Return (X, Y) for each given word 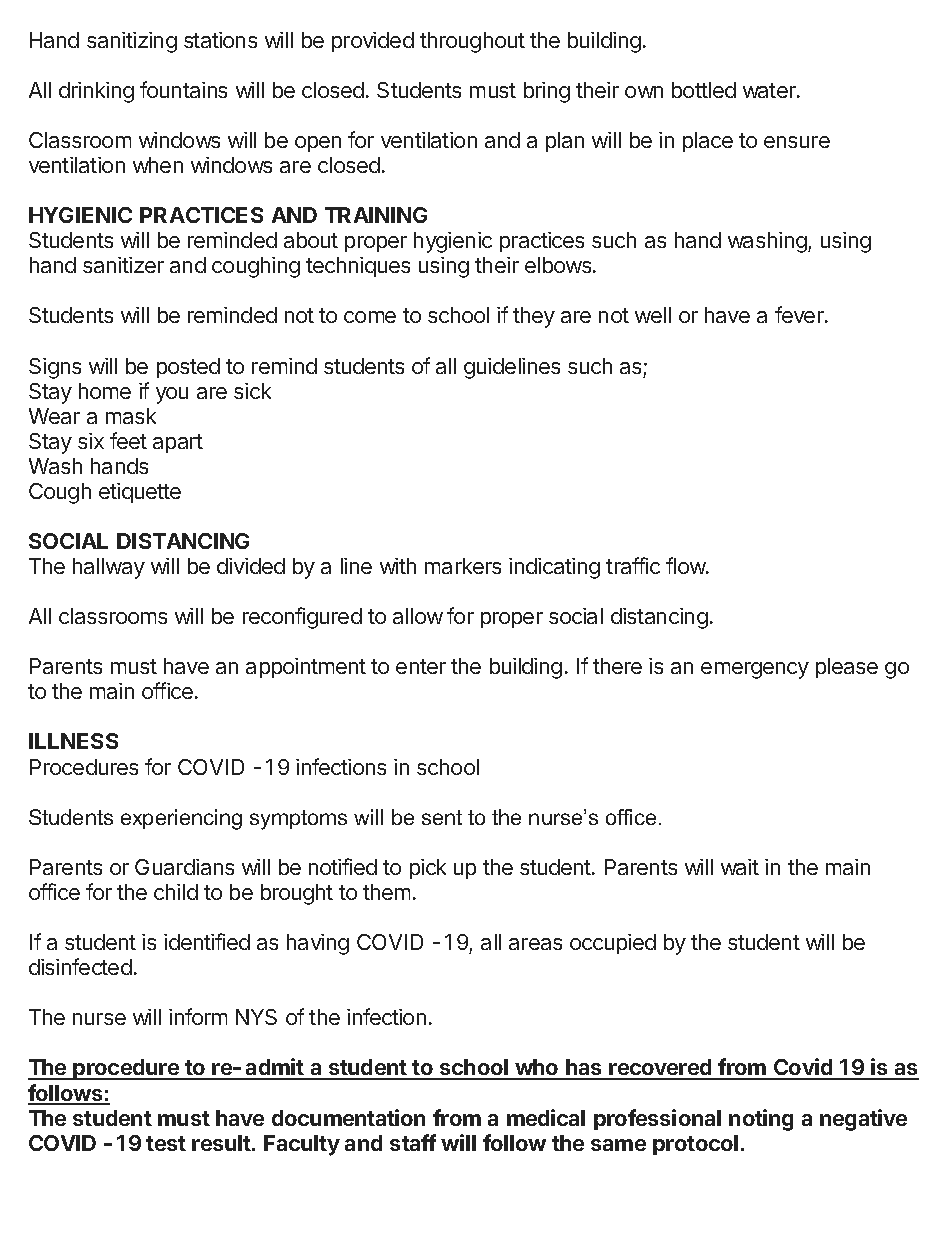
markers (463, 566)
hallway (109, 568)
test (166, 1143)
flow (686, 565)
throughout (472, 42)
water (770, 90)
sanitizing (132, 42)
